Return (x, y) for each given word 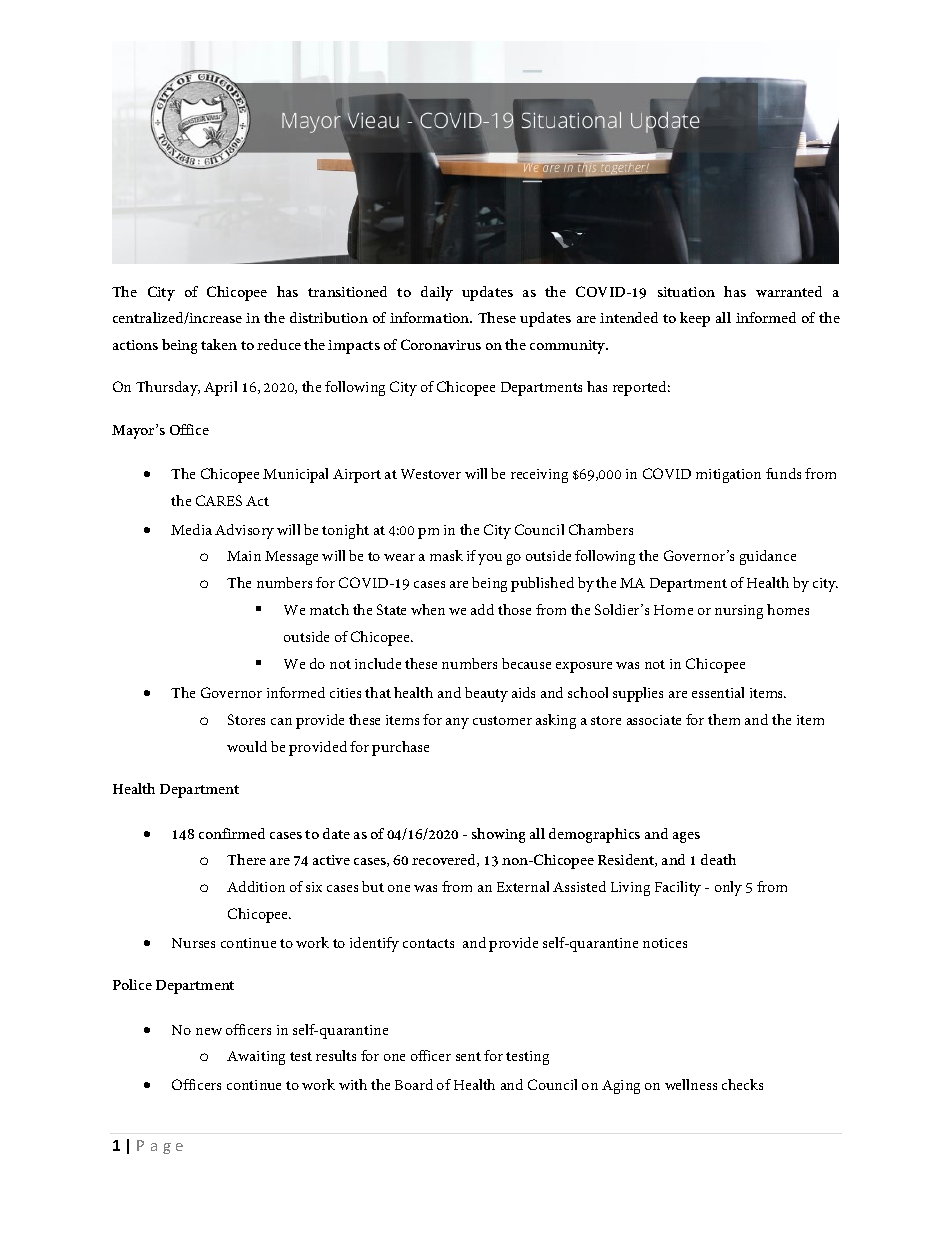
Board (414, 1084)
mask (446, 555)
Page (160, 1147)
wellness (691, 1084)
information (431, 317)
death (718, 859)
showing (498, 835)
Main (244, 556)
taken (219, 344)
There (246, 859)
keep (695, 319)
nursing (739, 612)
